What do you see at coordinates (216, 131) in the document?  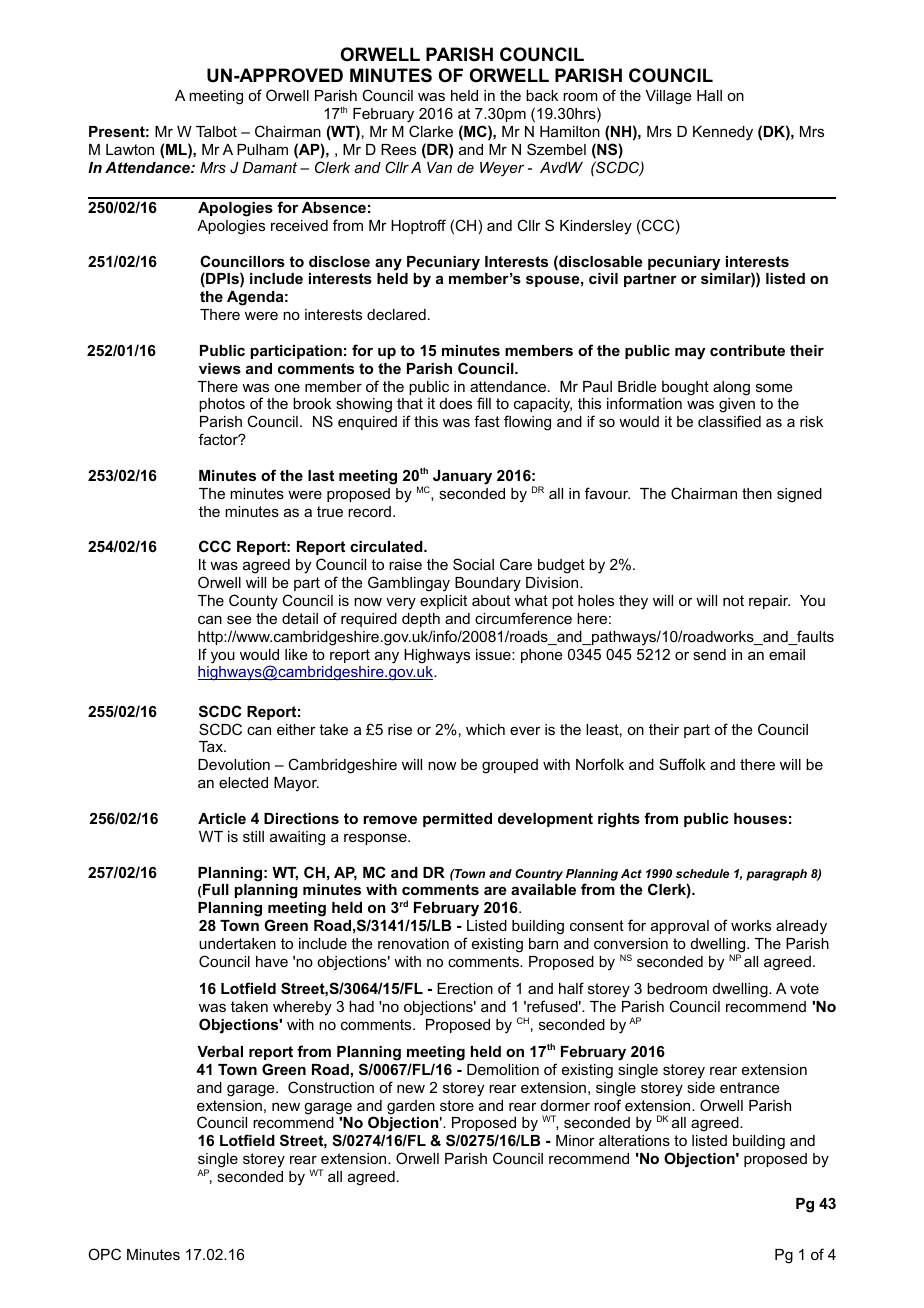 I see `Talbot` at bounding box center [216, 131].
